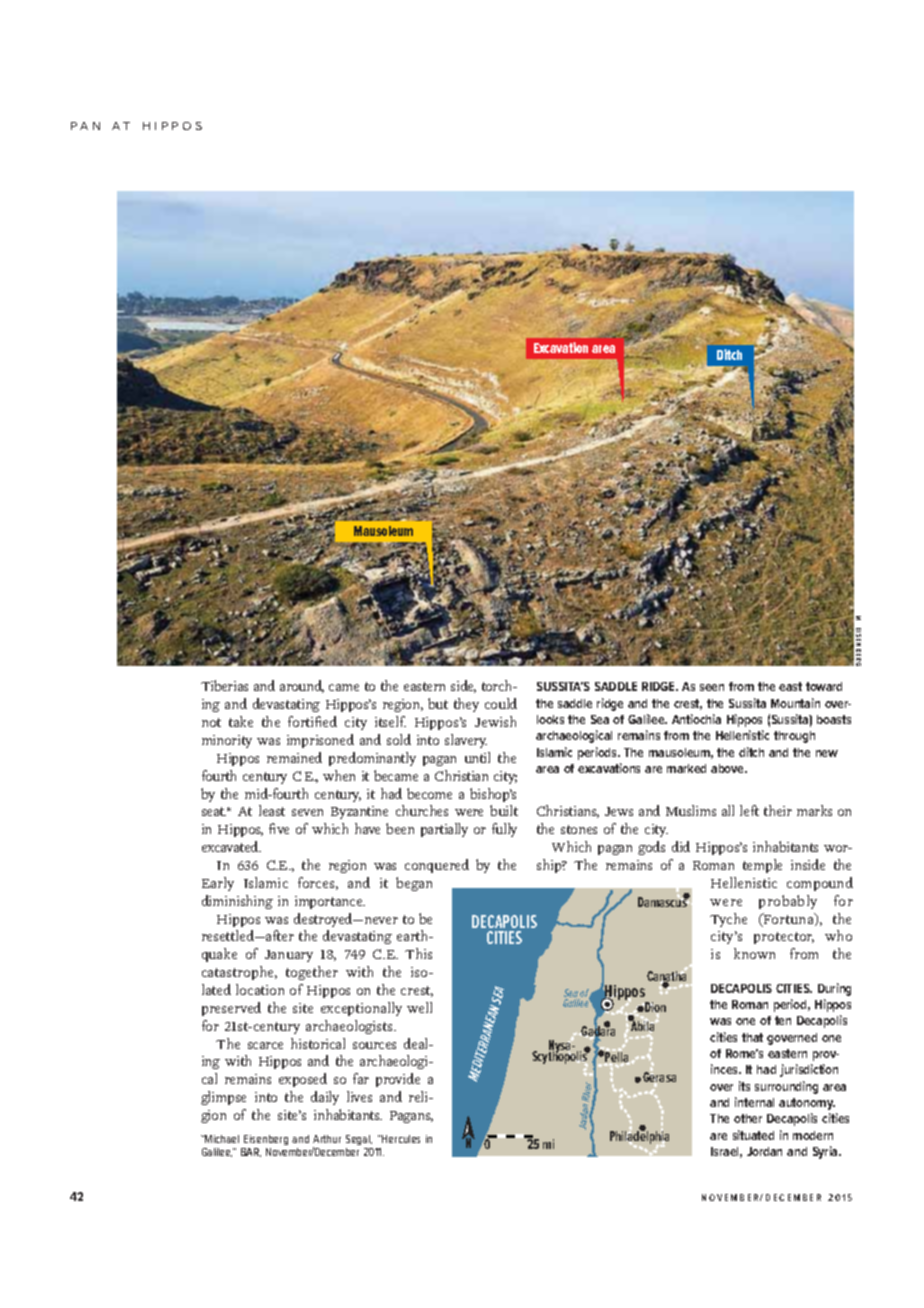 The width and height of the screenshot is (924, 1308). I want to click on probably, so click(788, 902).
